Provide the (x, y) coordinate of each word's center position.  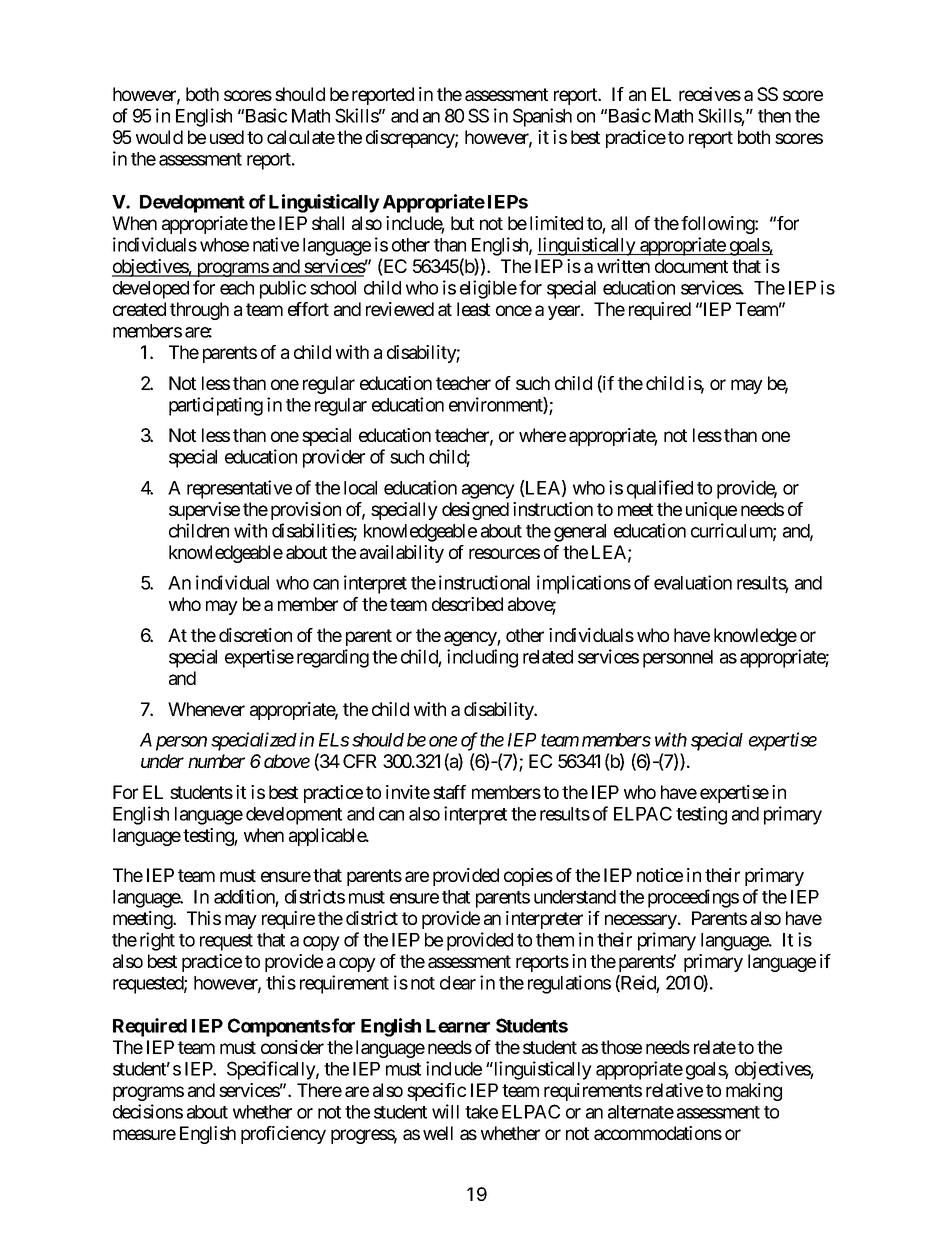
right (157, 941)
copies (528, 877)
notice (660, 875)
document (691, 266)
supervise (204, 511)
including (482, 658)
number (216, 761)
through (199, 311)
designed (475, 511)
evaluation (693, 582)
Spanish (542, 117)
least (473, 309)
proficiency (283, 1135)
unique (711, 511)
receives (710, 94)
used (227, 137)
